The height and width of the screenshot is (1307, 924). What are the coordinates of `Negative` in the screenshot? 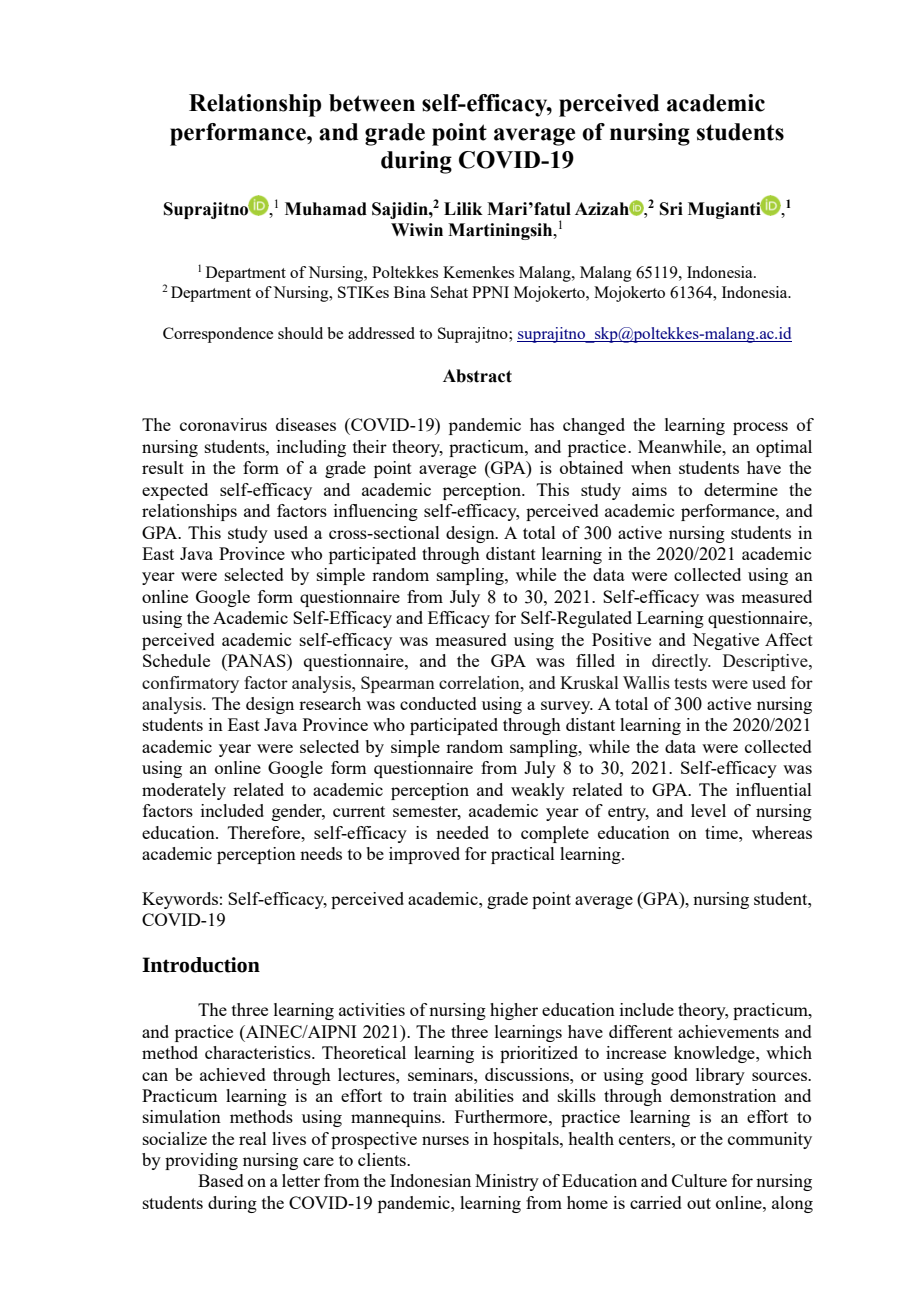 It's located at (725, 641).
